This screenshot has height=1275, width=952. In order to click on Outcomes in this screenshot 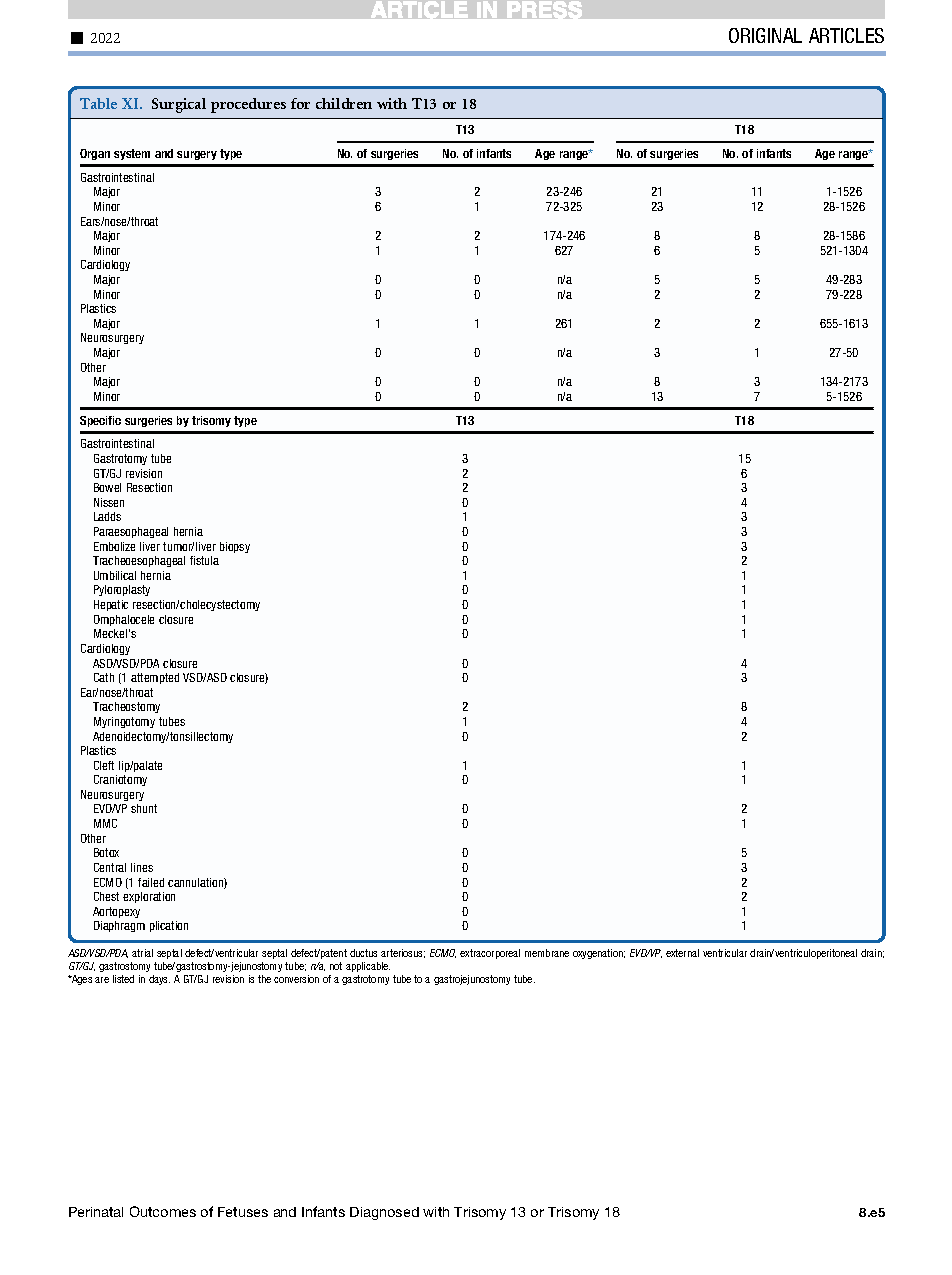, I will do `click(163, 1211)`.
